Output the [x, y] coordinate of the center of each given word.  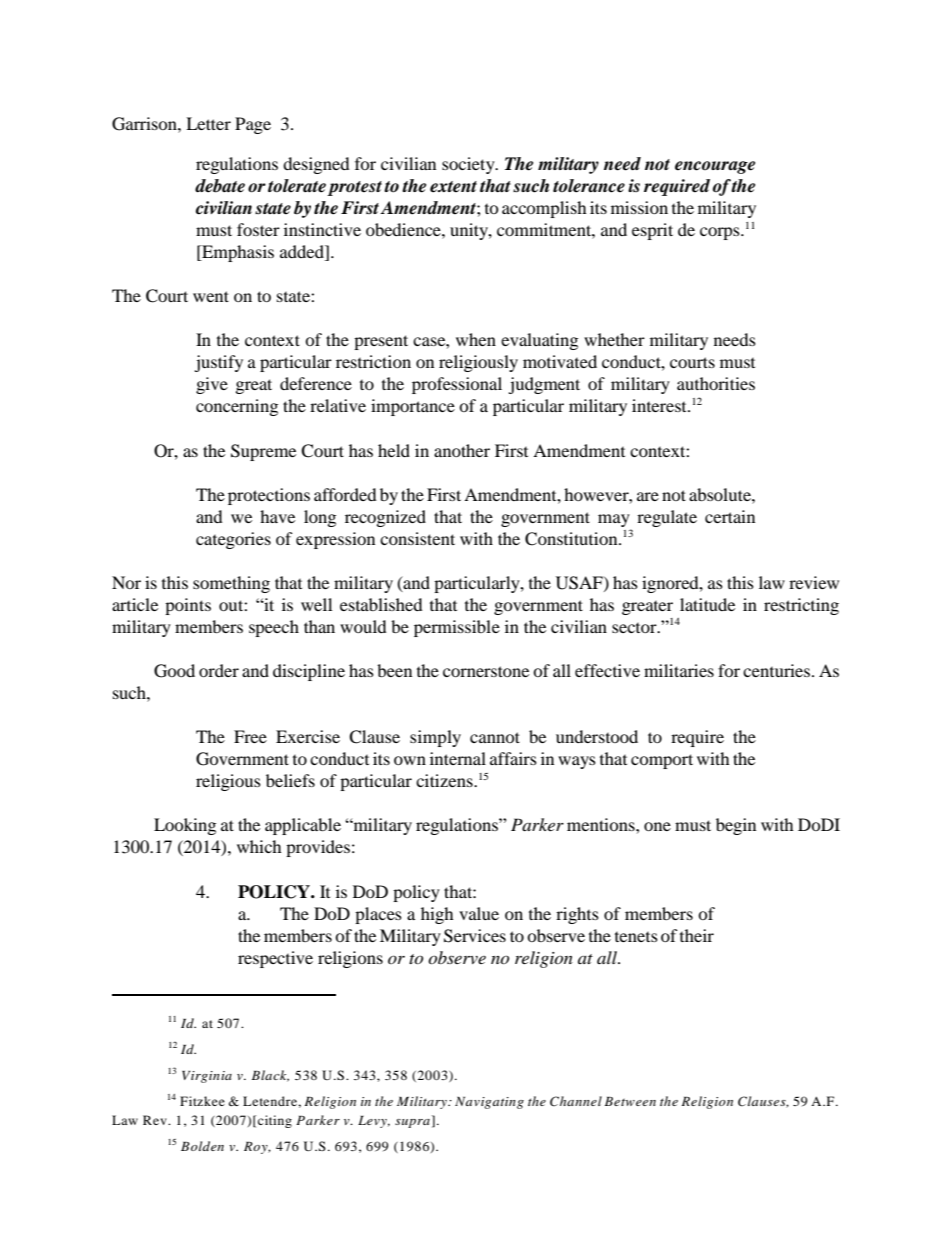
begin [736, 826]
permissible [457, 628]
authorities [716, 383]
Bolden [202, 1146]
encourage [715, 167]
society [469, 165]
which [259, 846]
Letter [208, 123]
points [188, 606]
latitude [707, 604]
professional [457, 385]
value [479, 913]
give [212, 385]
